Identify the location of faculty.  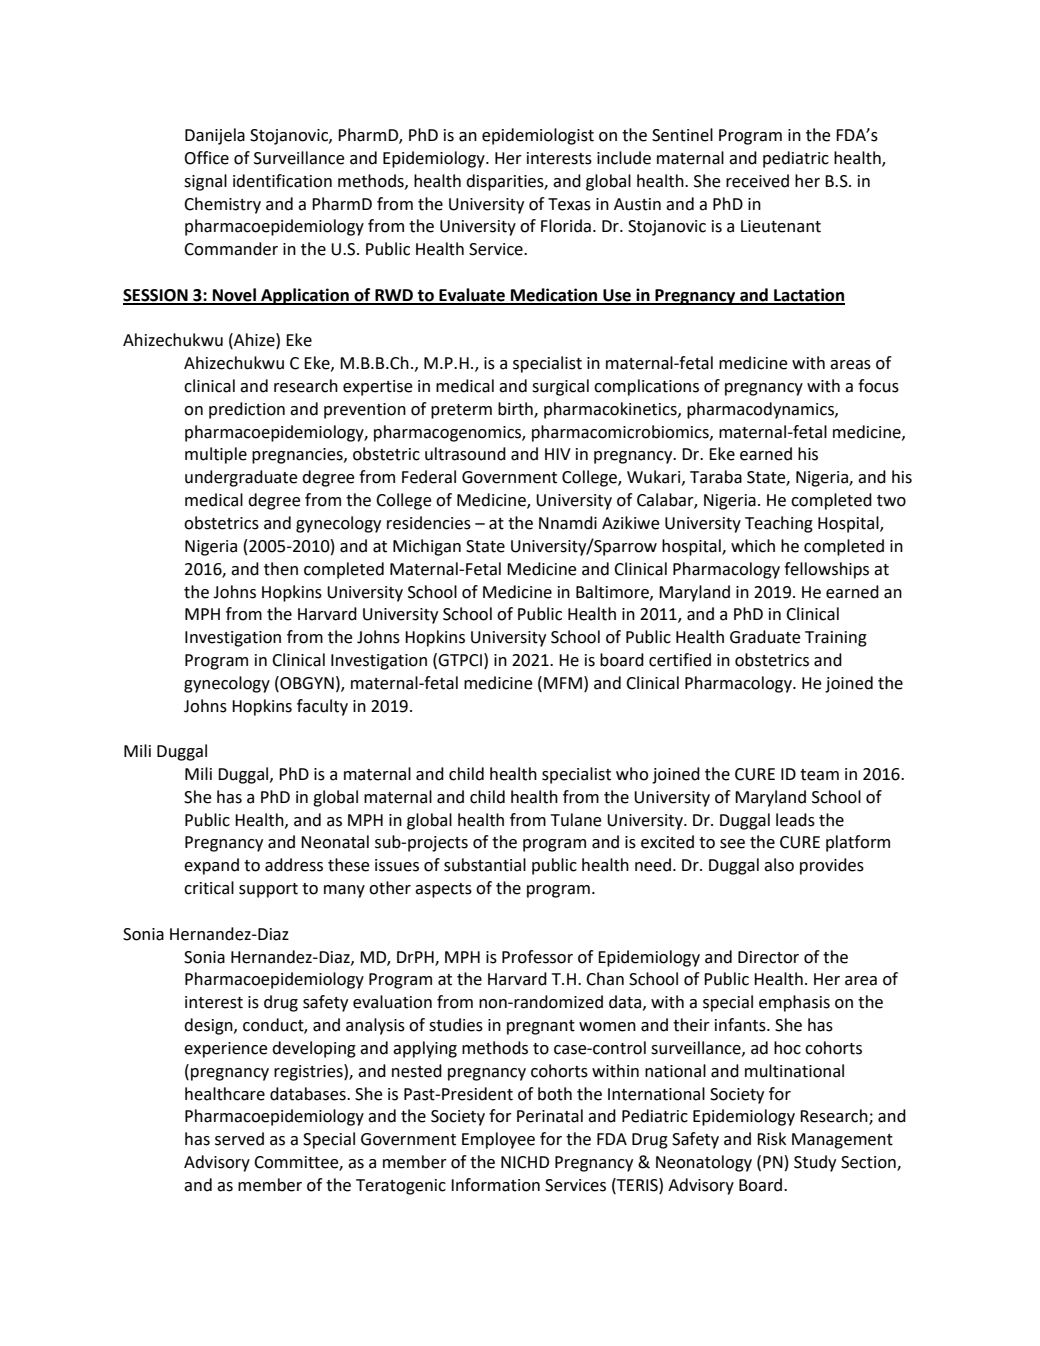
(322, 707).
